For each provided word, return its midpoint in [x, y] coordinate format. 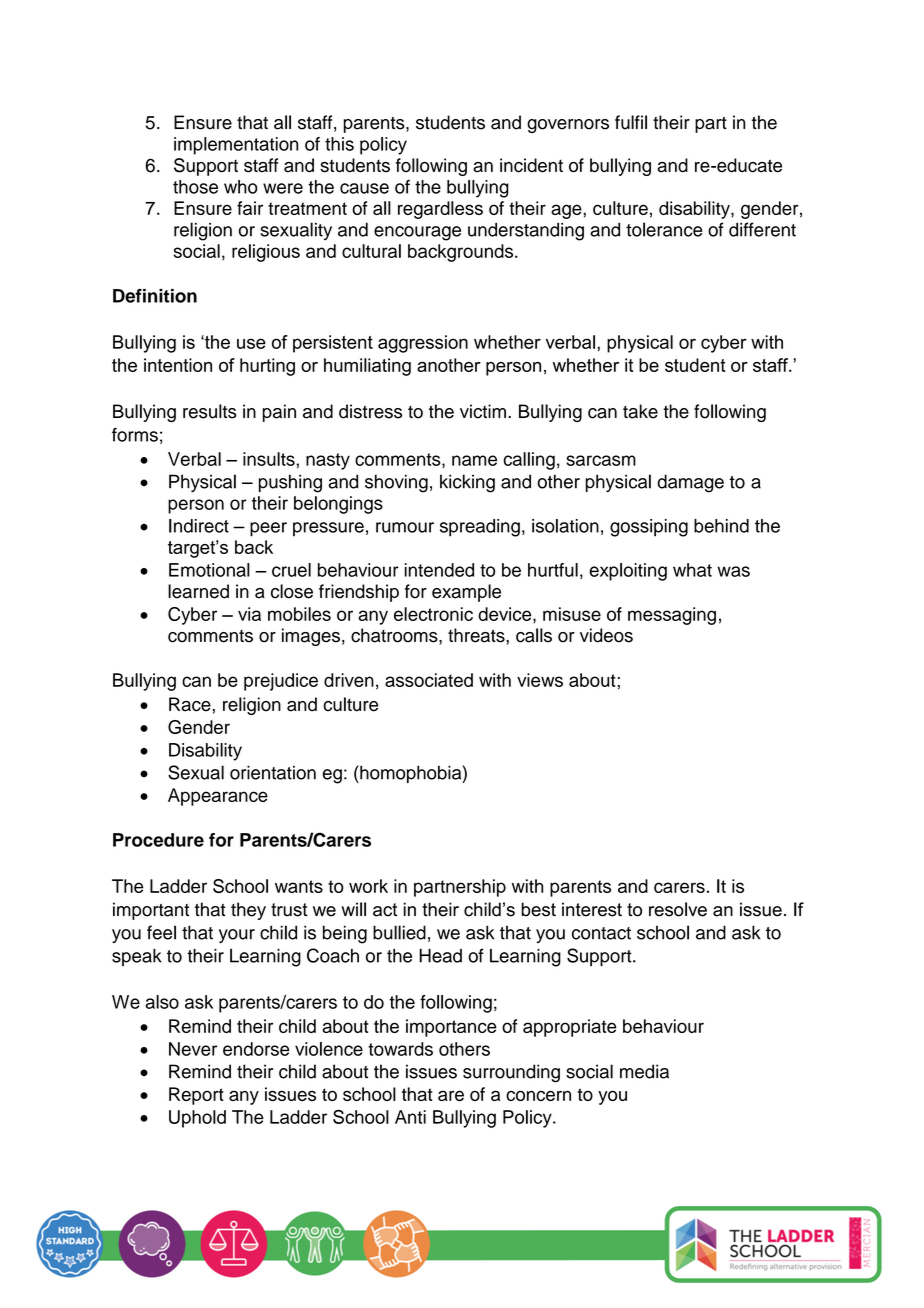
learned [198, 591]
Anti [410, 1117]
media [644, 1071]
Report [196, 1096]
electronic [433, 614]
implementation [236, 146]
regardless [440, 210]
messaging [672, 616]
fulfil [631, 122]
